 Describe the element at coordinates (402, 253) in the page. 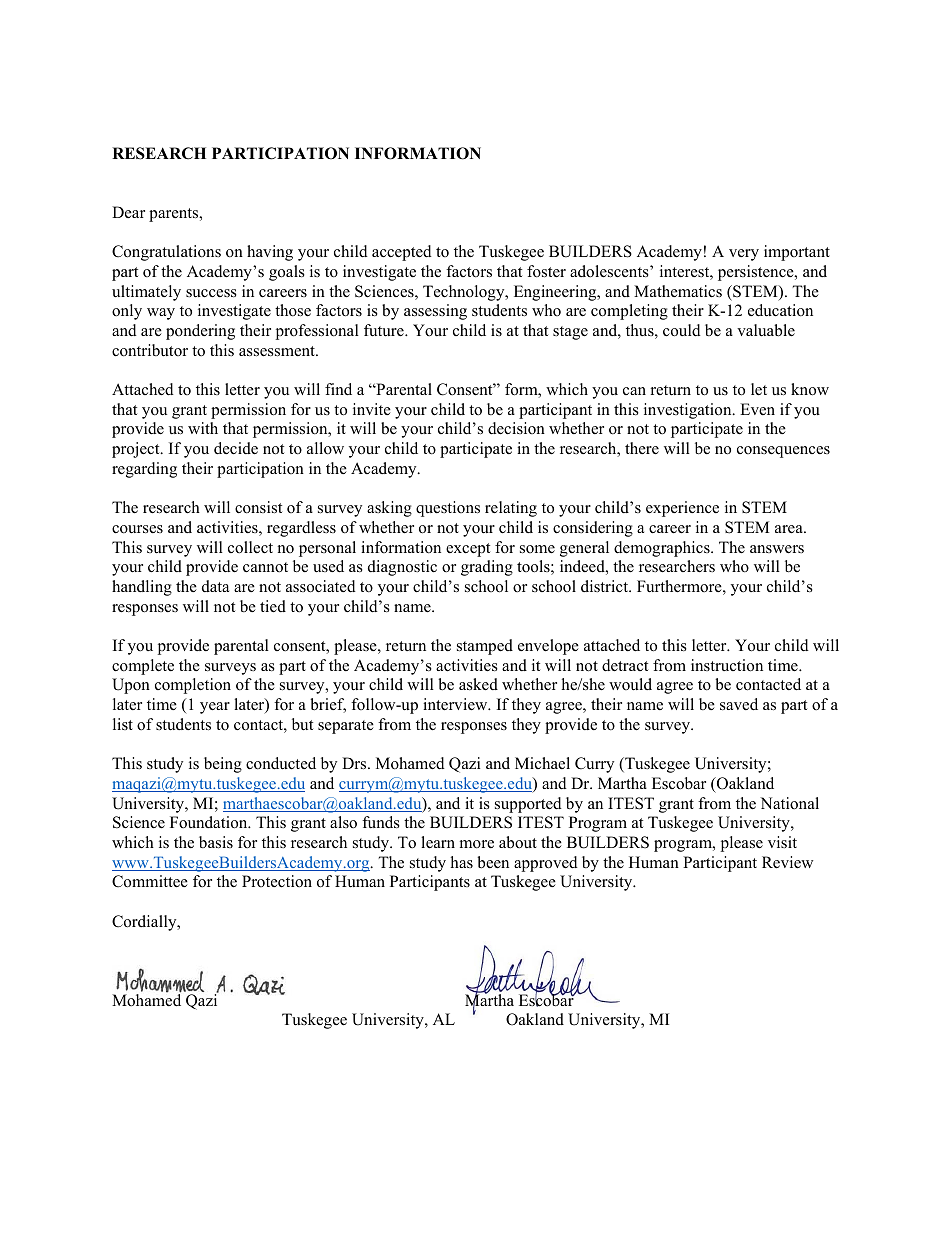

I see `accepted` at that location.
